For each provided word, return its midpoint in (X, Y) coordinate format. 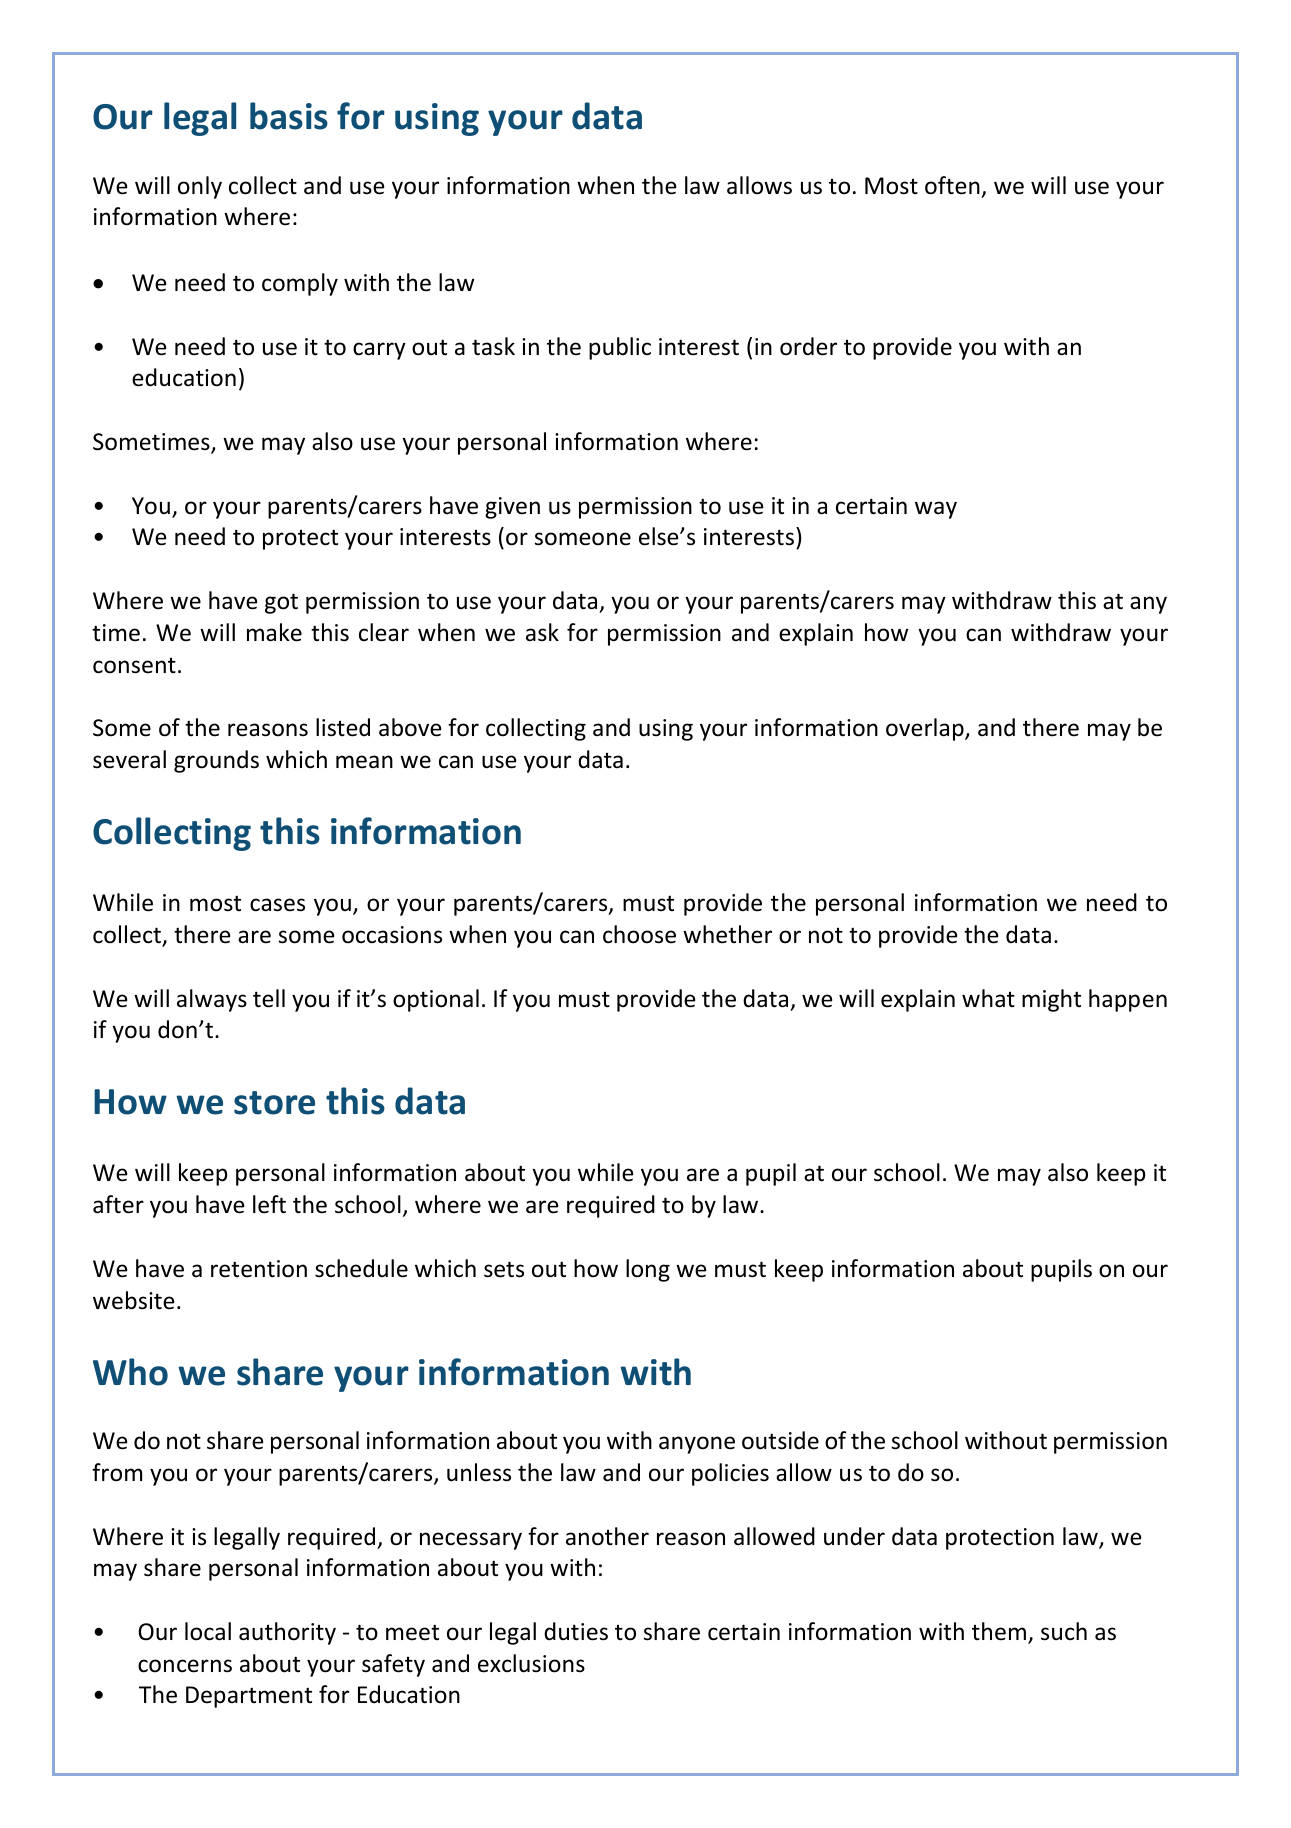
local (208, 1631)
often (952, 185)
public (620, 348)
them (999, 1631)
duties (576, 1631)
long (648, 1270)
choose (639, 934)
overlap (926, 729)
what (988, 998)
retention (259, 1269)
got (281, 603)
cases (277, 905)
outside (780, 1440)
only (200, 187)
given (512, 508)
